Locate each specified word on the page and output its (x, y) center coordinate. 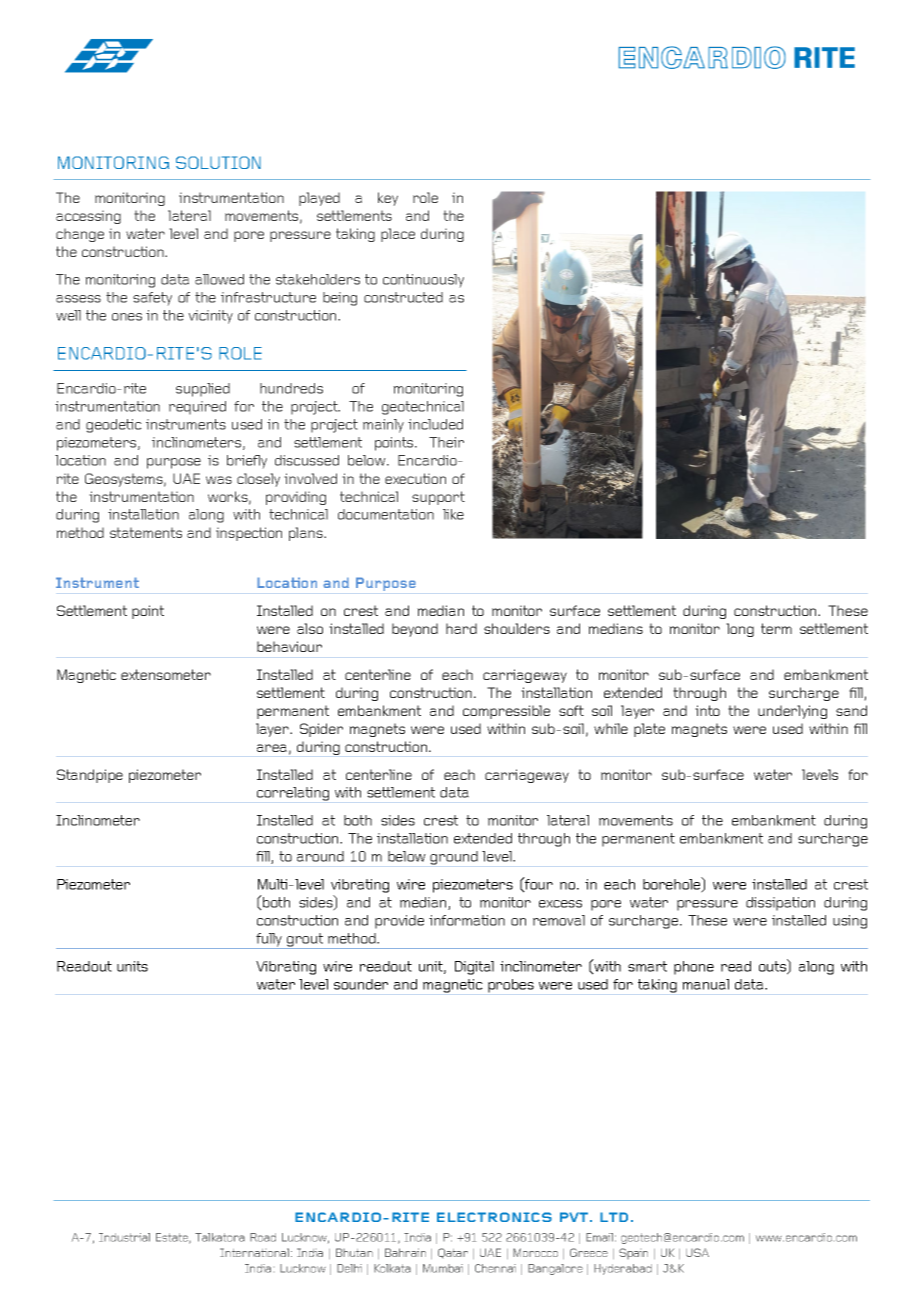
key (388, 199)
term (776, 628)
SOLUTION (218, 162)
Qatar (453, 1253)
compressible (506, 712)
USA (697, 1252)
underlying (792, 712)
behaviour (289, 646)
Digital (474, 968)
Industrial (124, 1237)
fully (269, 941)
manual (705, 984)
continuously (423, 281)
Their (446, 442)
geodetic (114, 426)
